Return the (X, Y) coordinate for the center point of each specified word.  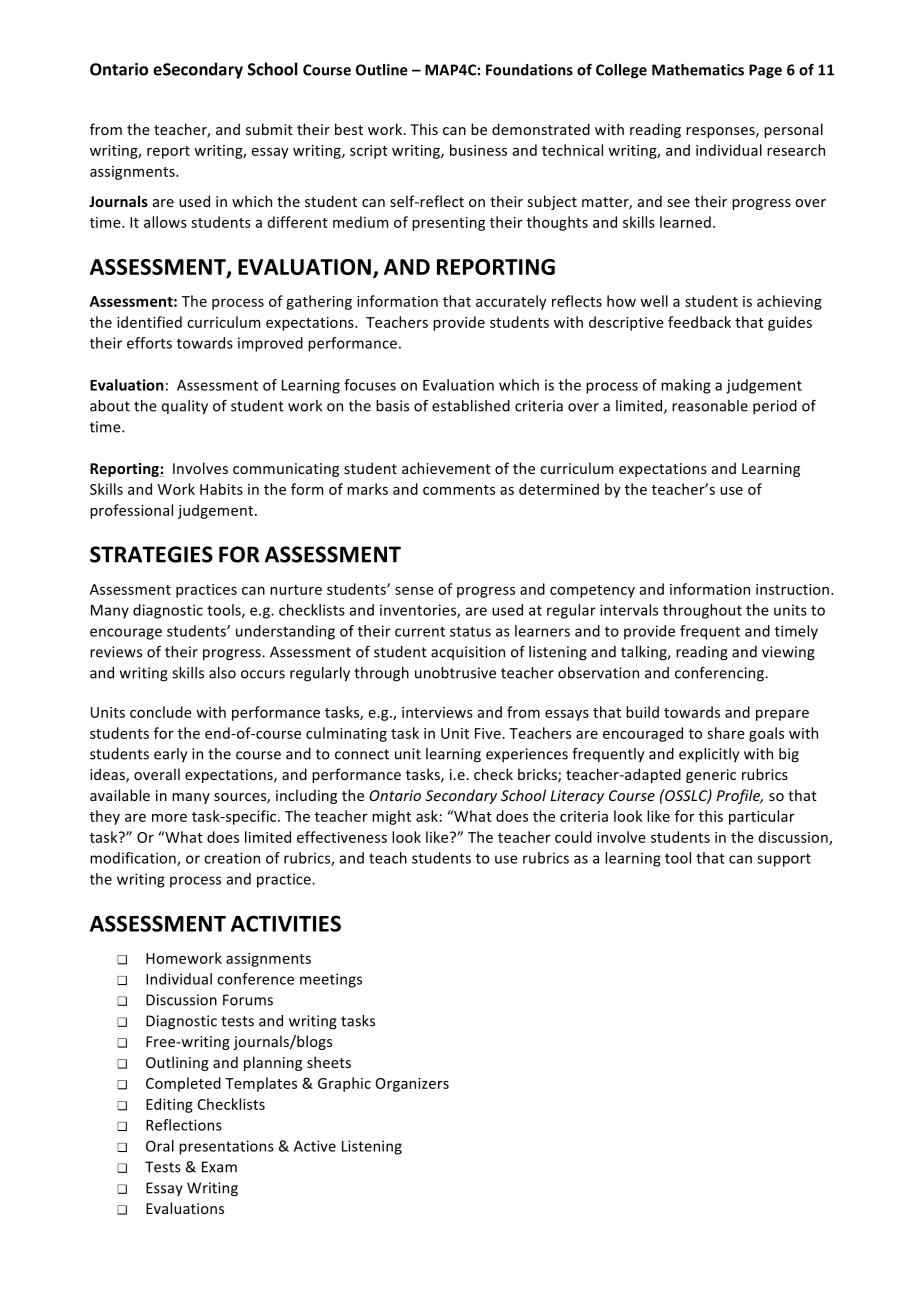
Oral (160, 1146)
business (478, 150)
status (470, 631)
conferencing (720, 674)
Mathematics (698, 70)
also (222, 673)
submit (269, 129)
